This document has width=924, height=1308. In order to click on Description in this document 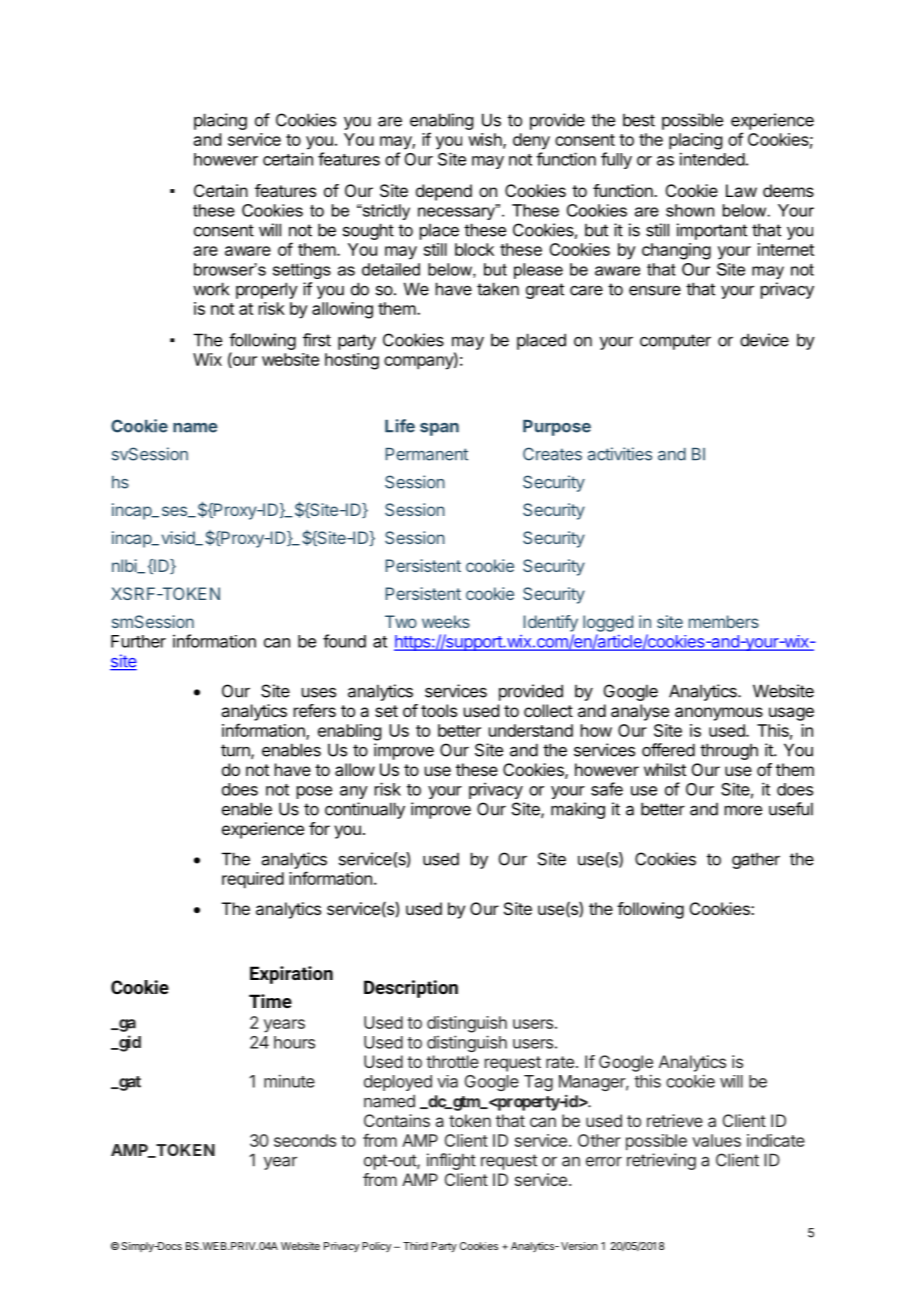, I will do `click(411, 989)`.
